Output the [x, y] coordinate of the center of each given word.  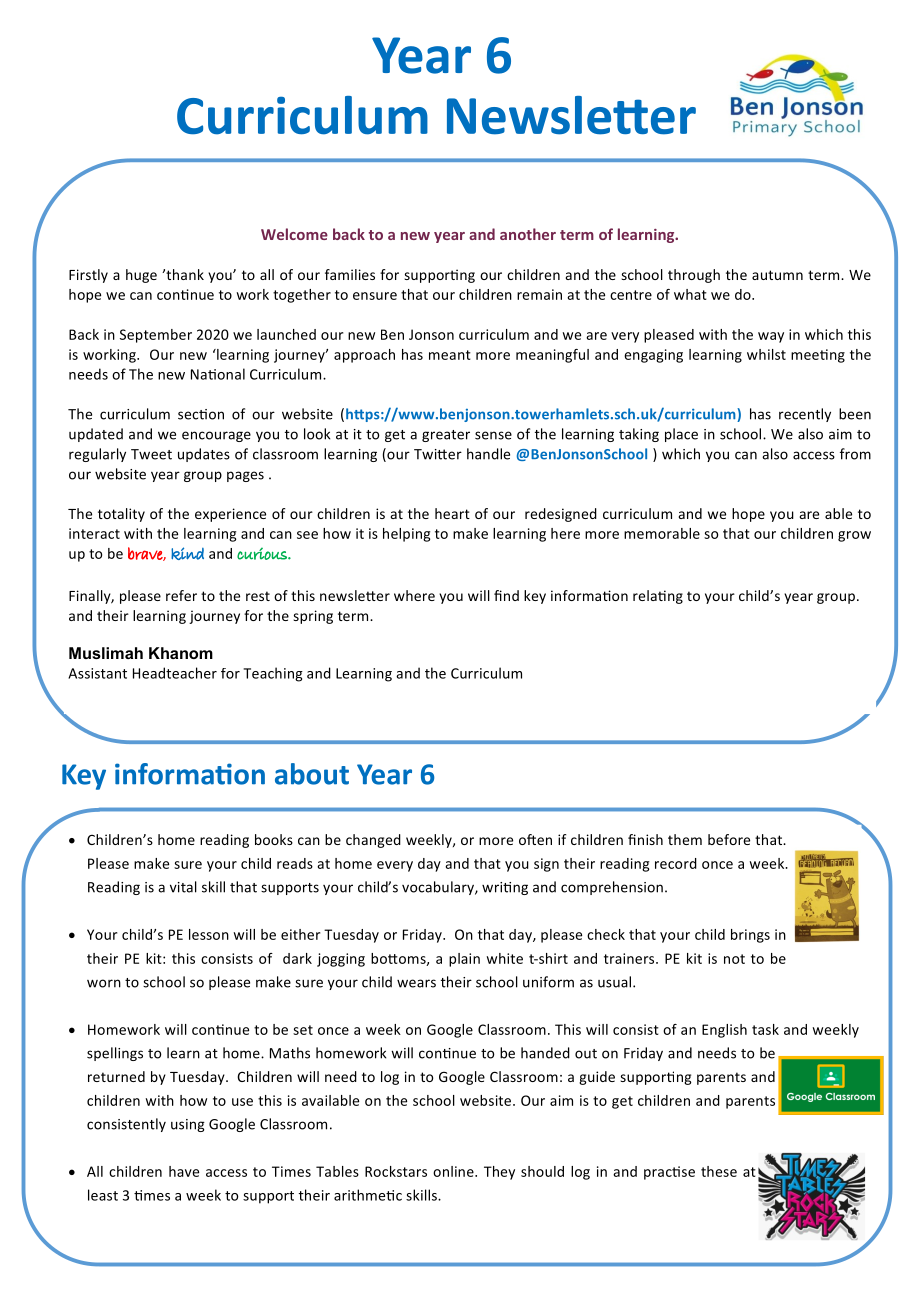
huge [141, 276]
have [184, 1171]
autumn [777, 275]
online [454, 1171]
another [528, 234]
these [719, 1171]
